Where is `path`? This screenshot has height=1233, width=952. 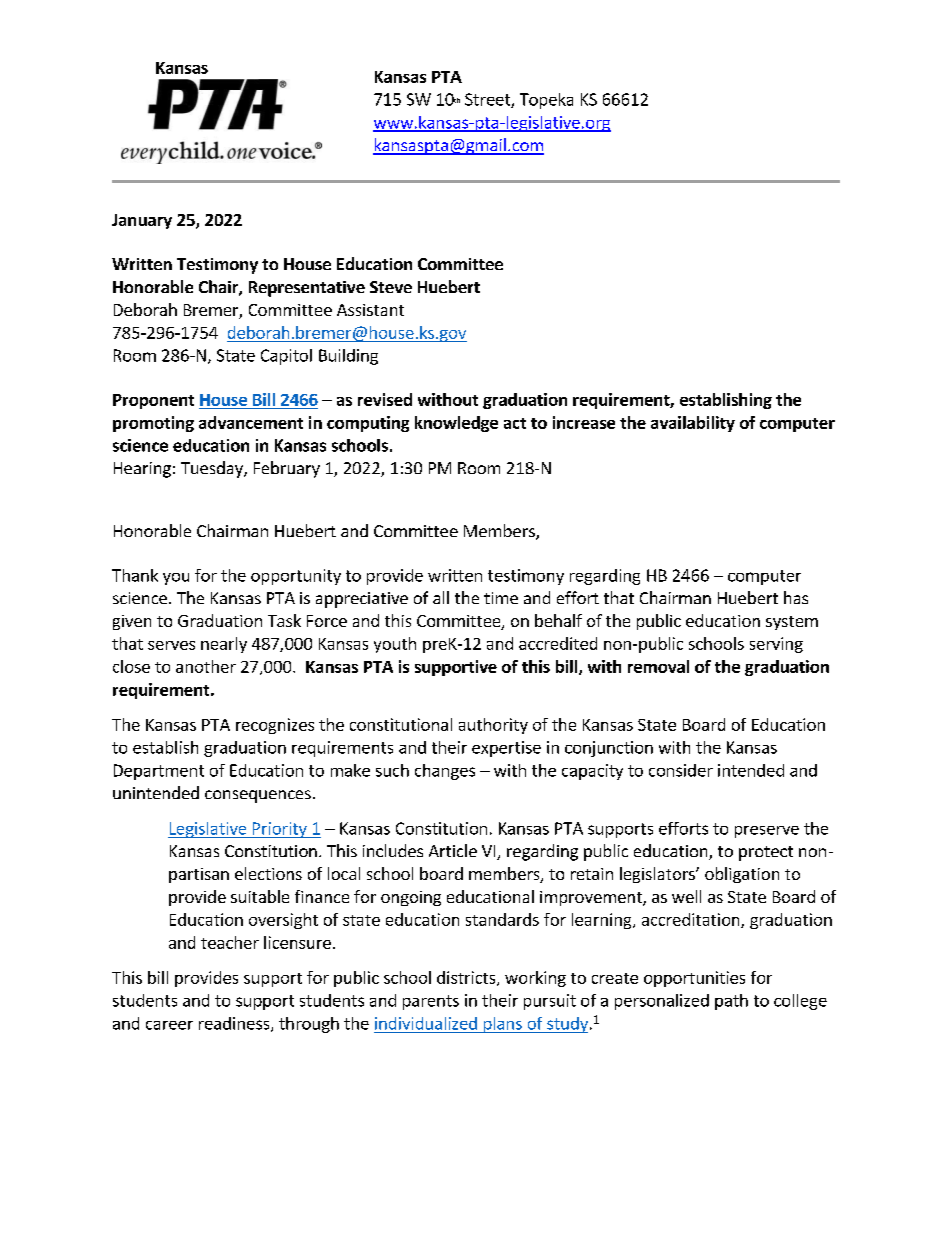 path is located at coordinates (731, 1002).
